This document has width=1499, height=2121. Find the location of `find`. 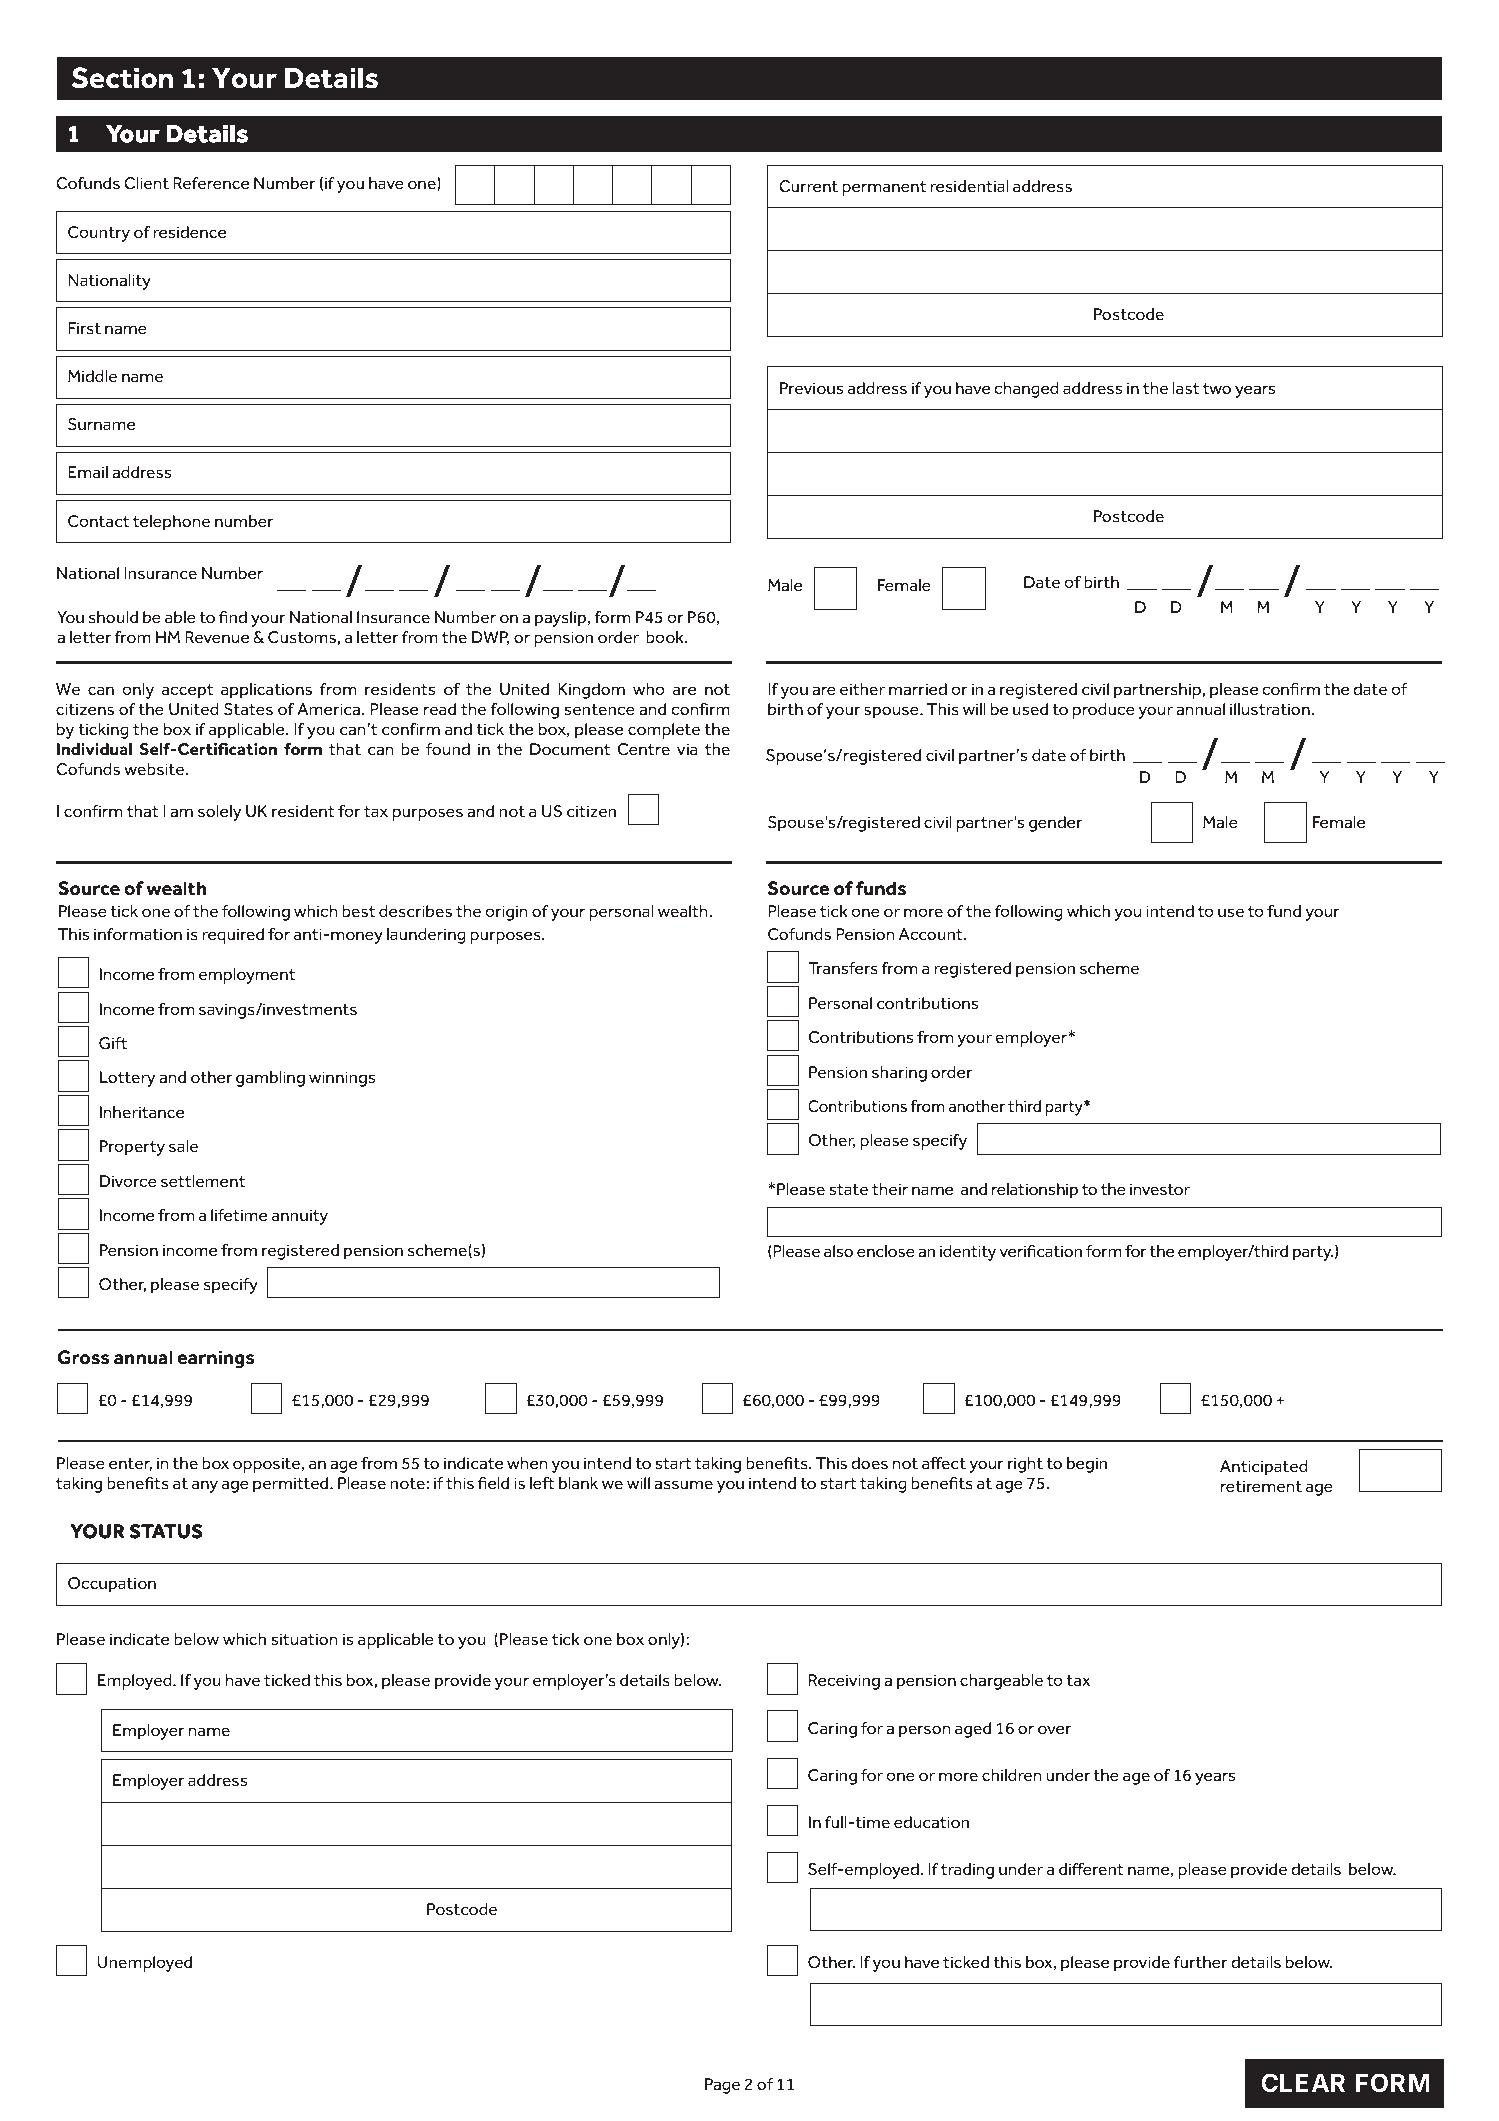

find is located at coordinates (233, 617).
